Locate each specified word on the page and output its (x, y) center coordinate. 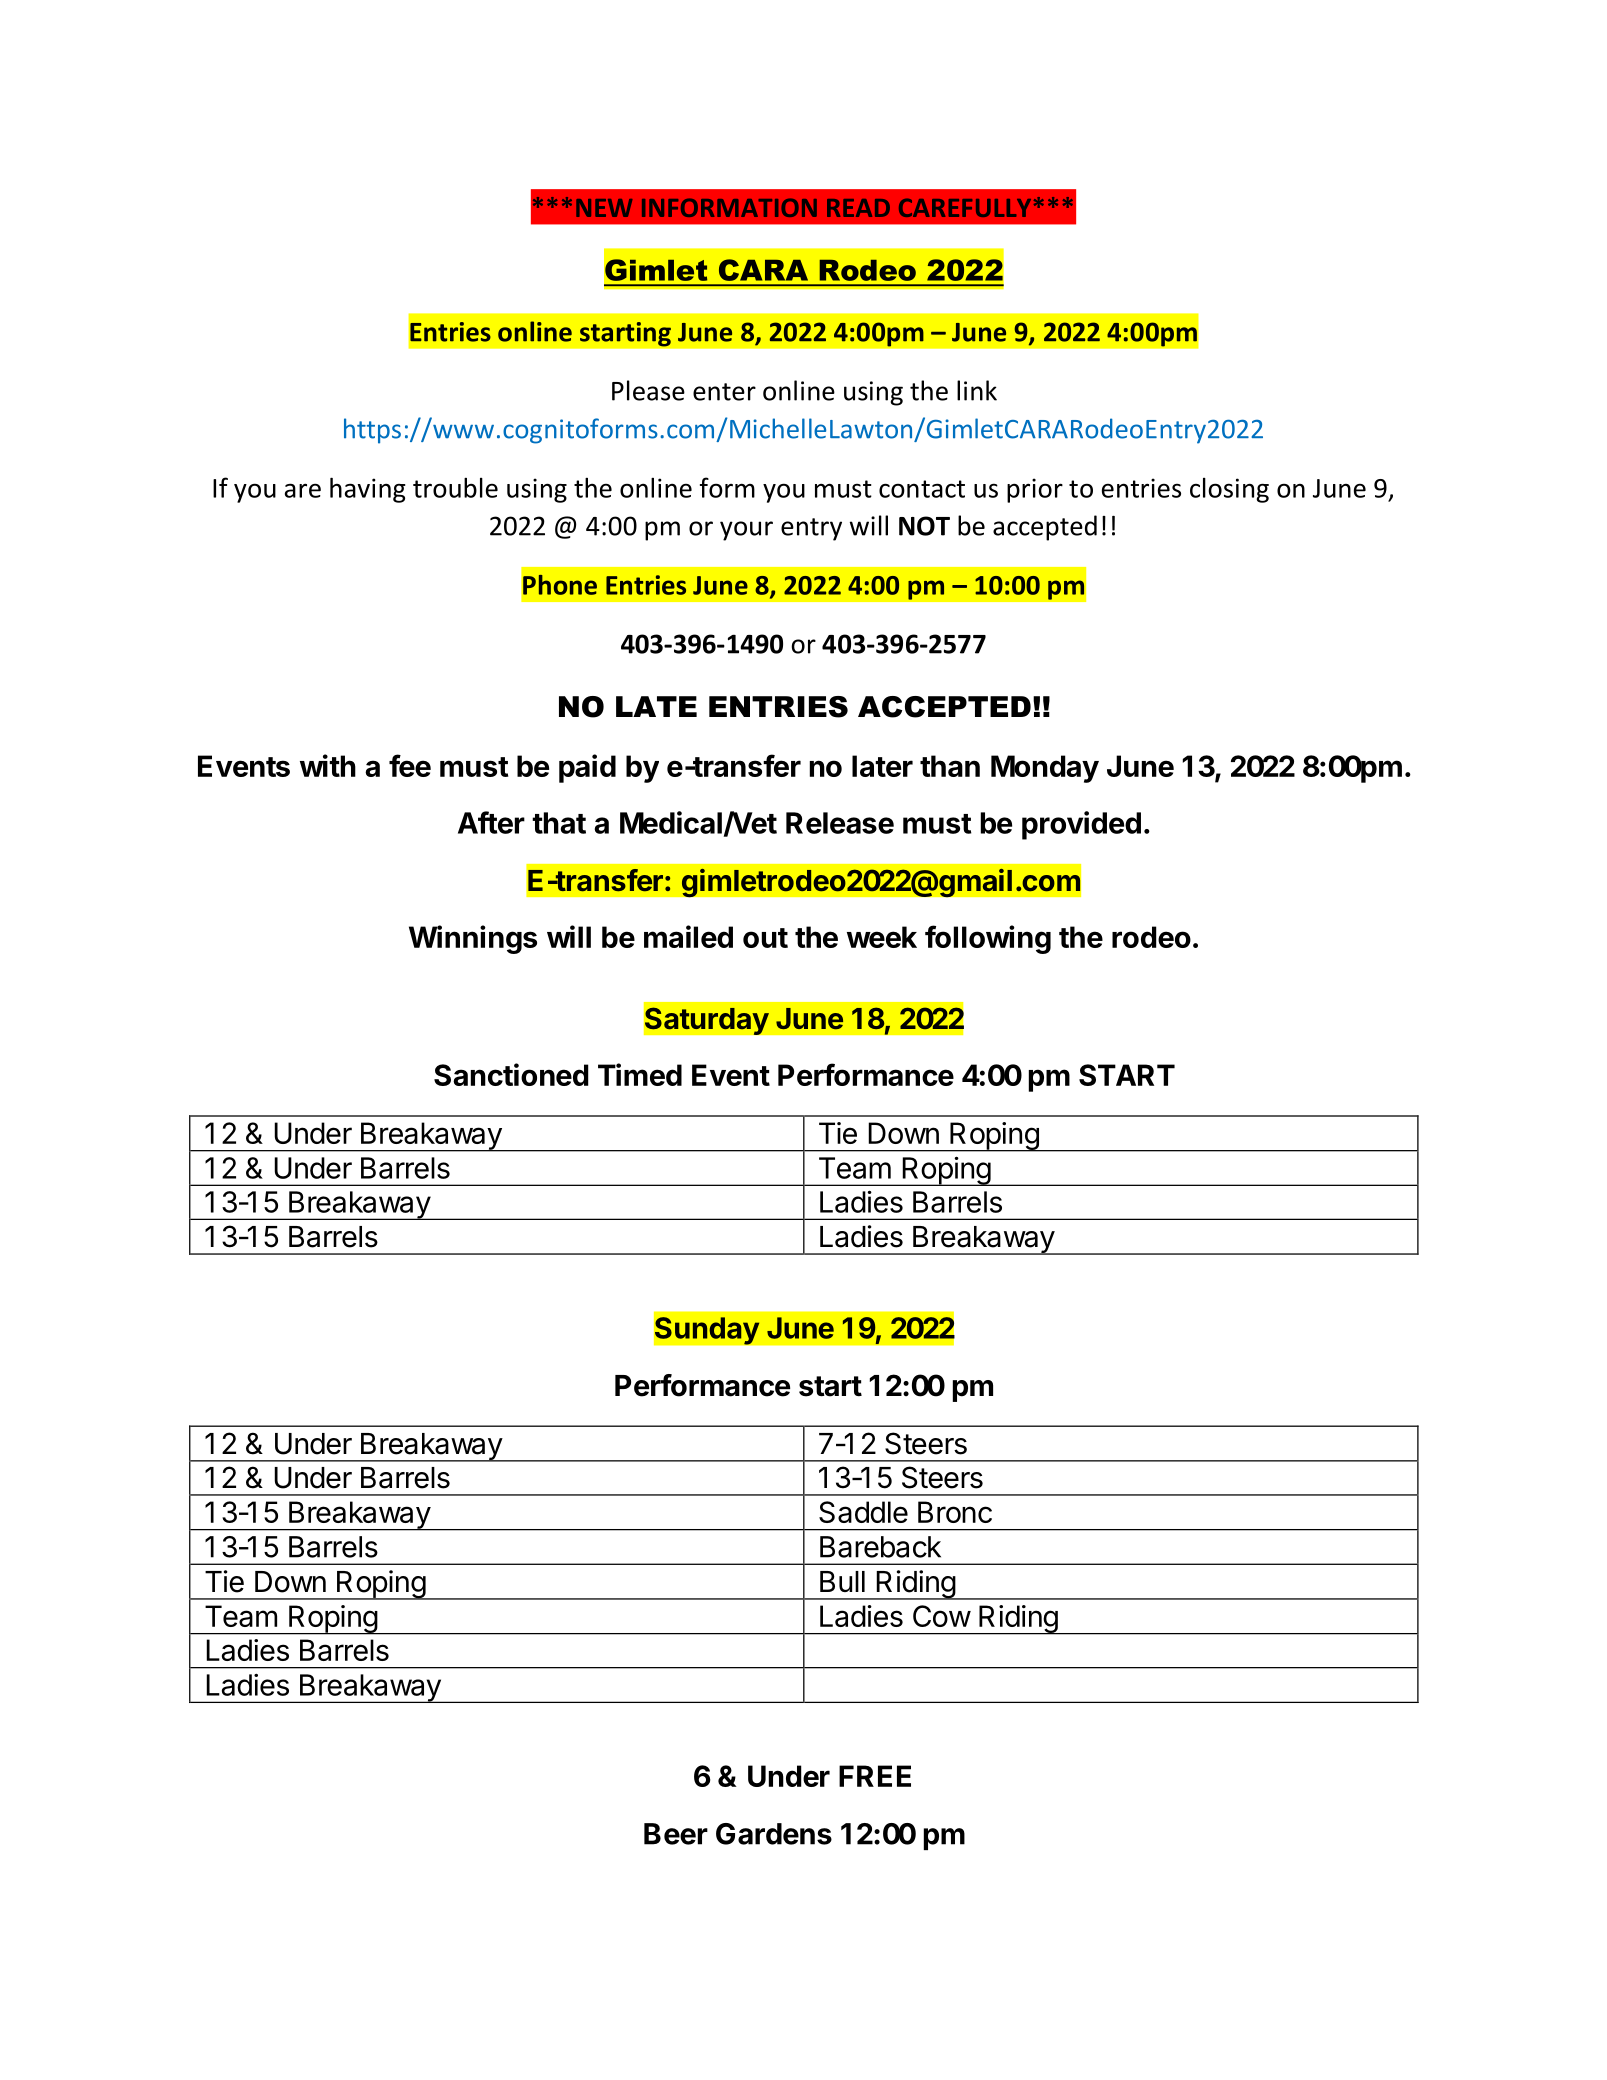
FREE (875, 1776)
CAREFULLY (965, 207)
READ (858, 208)
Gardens (774, 1834)
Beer (676, 1834)
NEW (604, 208)
